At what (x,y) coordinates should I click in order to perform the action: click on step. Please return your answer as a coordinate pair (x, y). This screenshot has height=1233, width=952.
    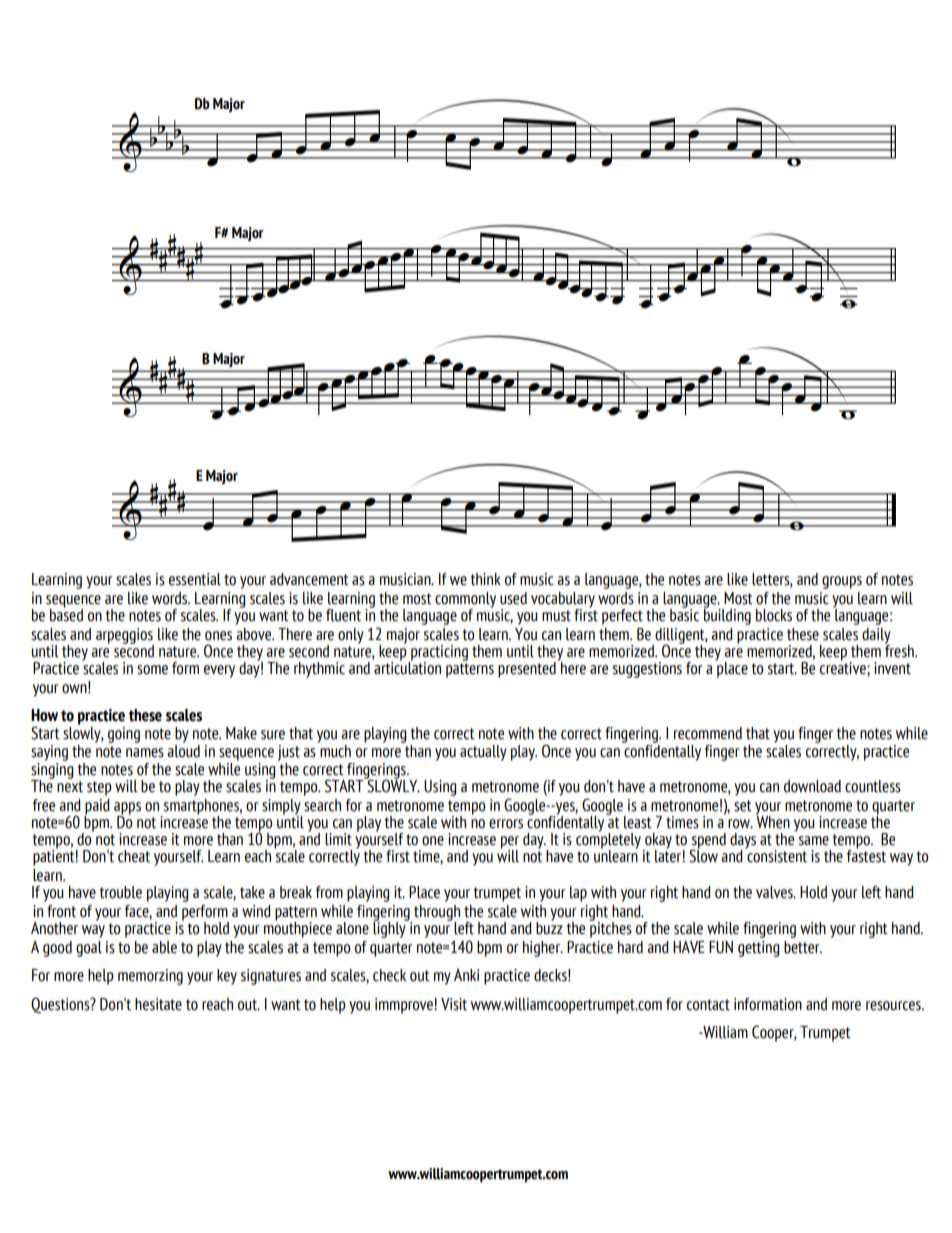
    Looking at the image, I should click on (99, 788).
